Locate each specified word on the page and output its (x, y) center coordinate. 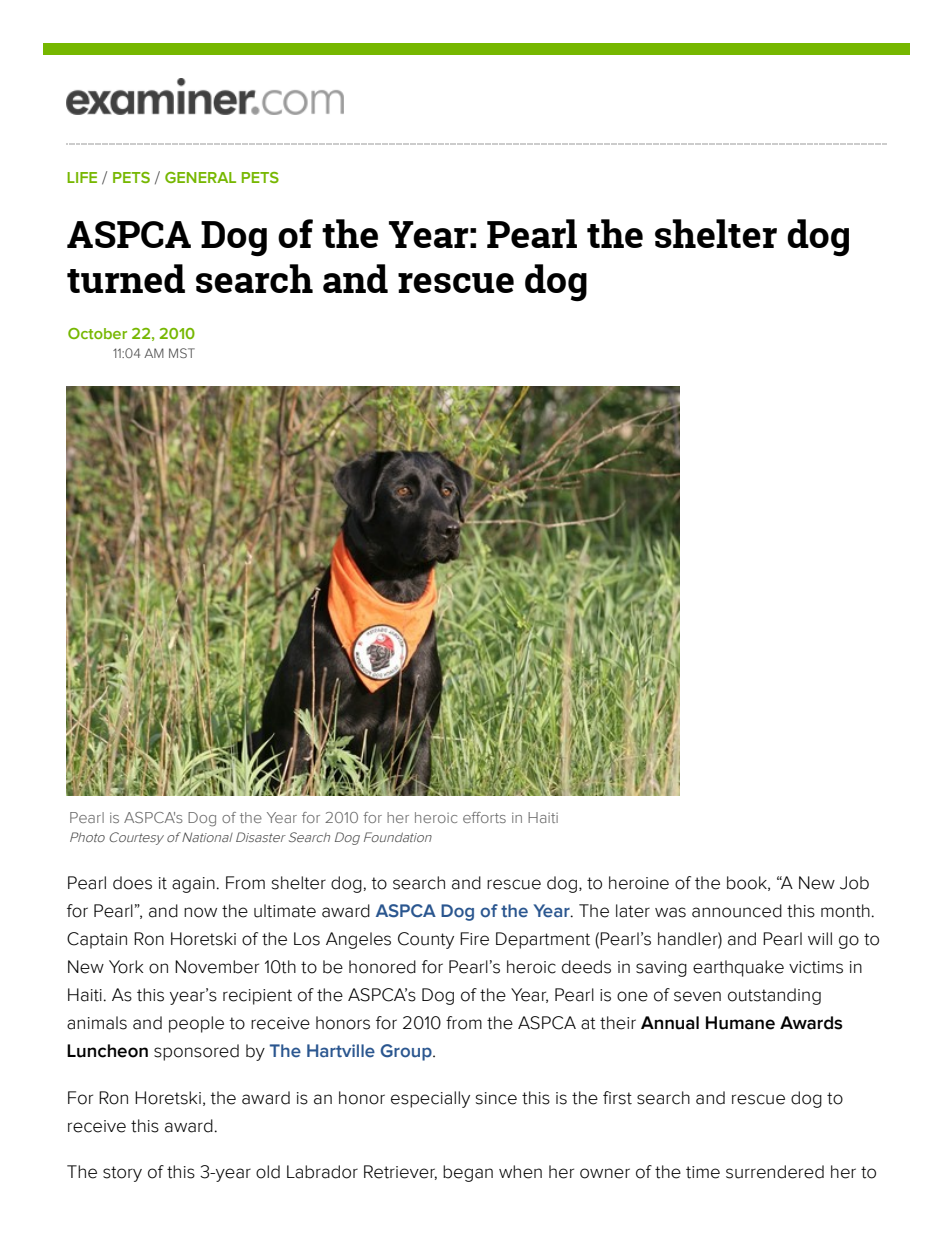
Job (854, 883)
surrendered (775, 1172)
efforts (484, 817)
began (468, 1173)
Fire (474, 939)
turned (126, 278)
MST (182, 353)
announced (737, 911)
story (122, 1174)
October (97, 333)
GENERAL (200, 177)
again (193, 885)
